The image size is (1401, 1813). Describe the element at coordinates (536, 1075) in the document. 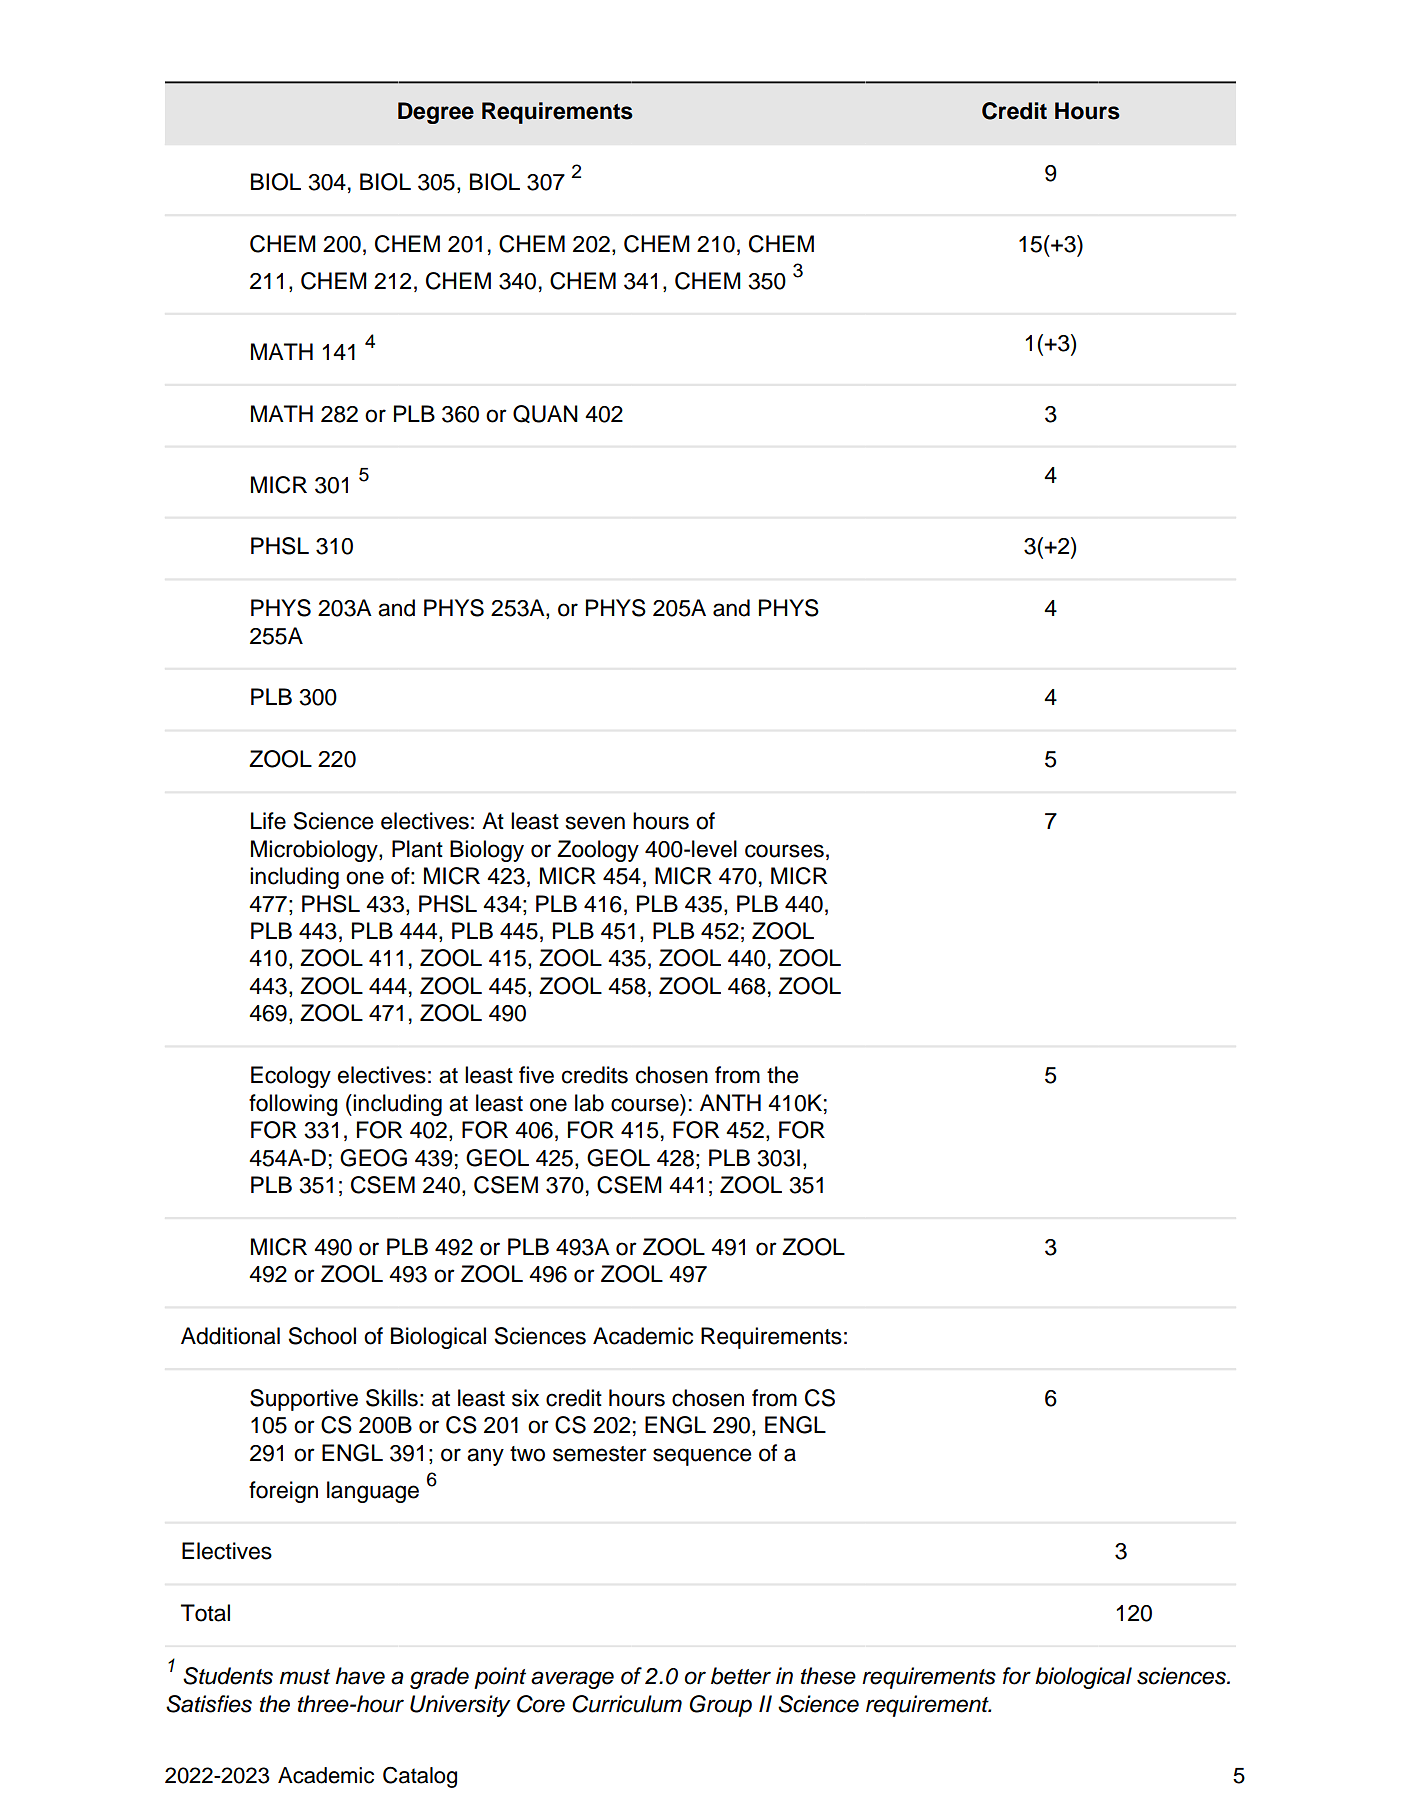

I see `five` at that location.
